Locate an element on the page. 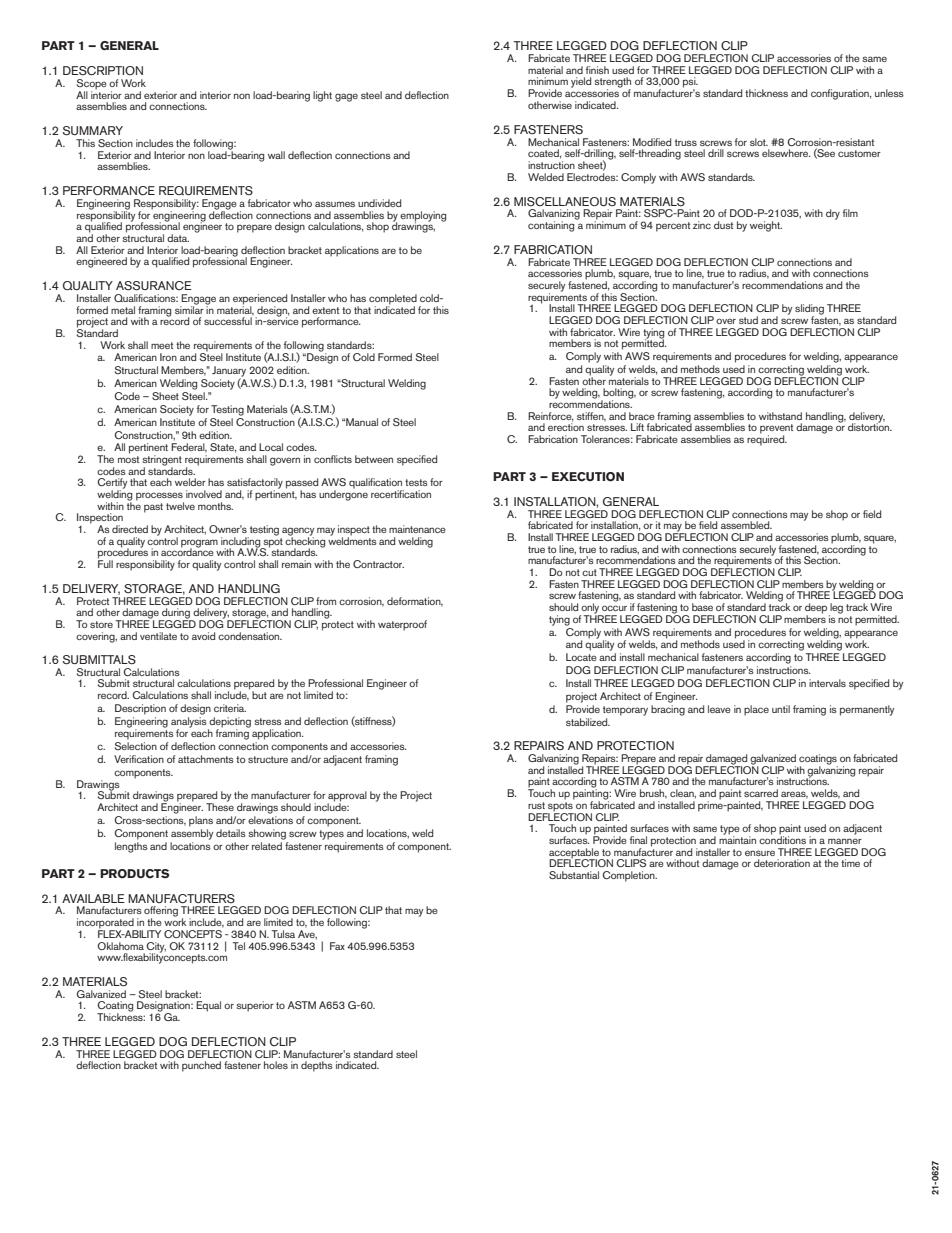  completed is located at coordinates (393, 300).
